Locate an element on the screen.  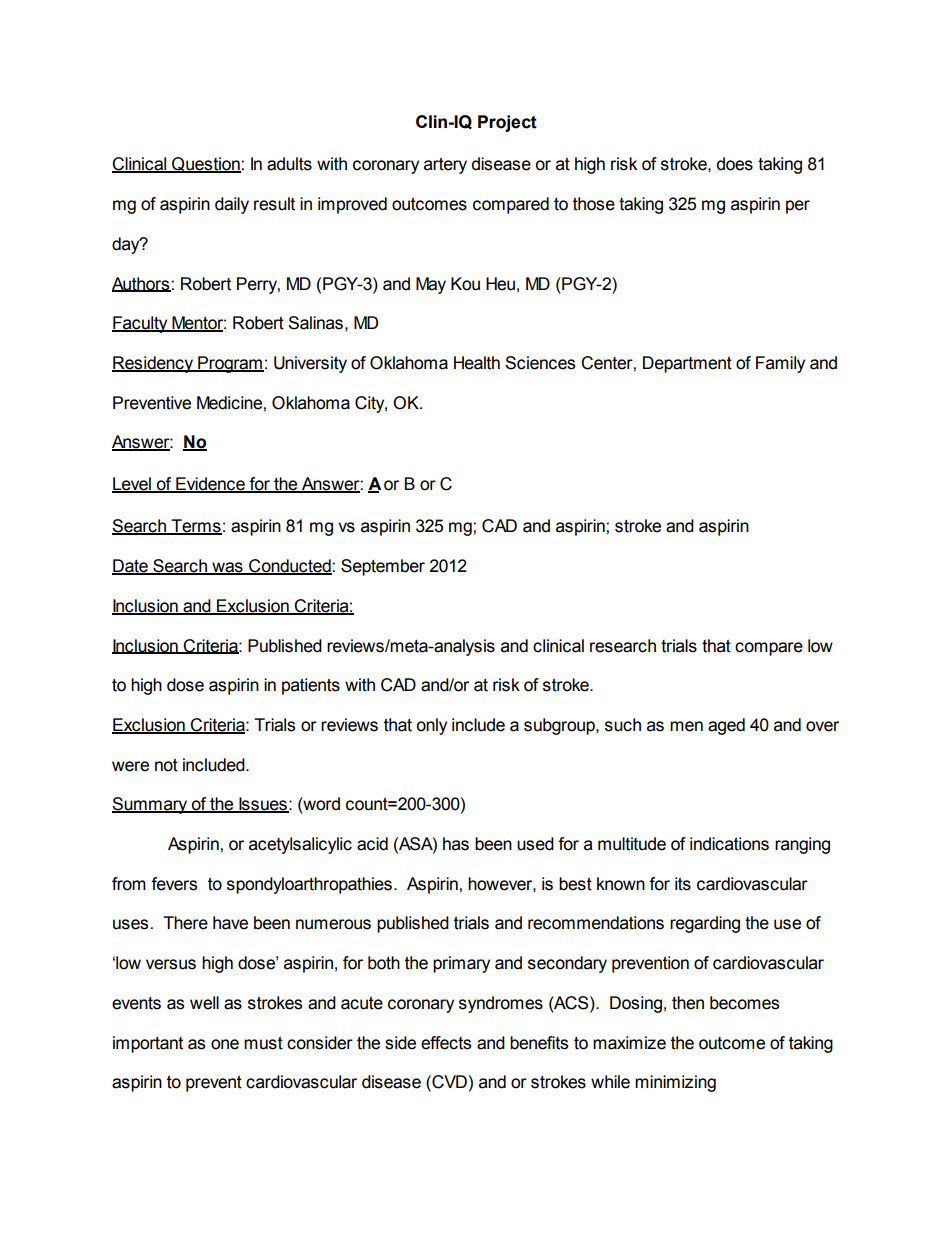
September is located at coordinates (383, 567).
